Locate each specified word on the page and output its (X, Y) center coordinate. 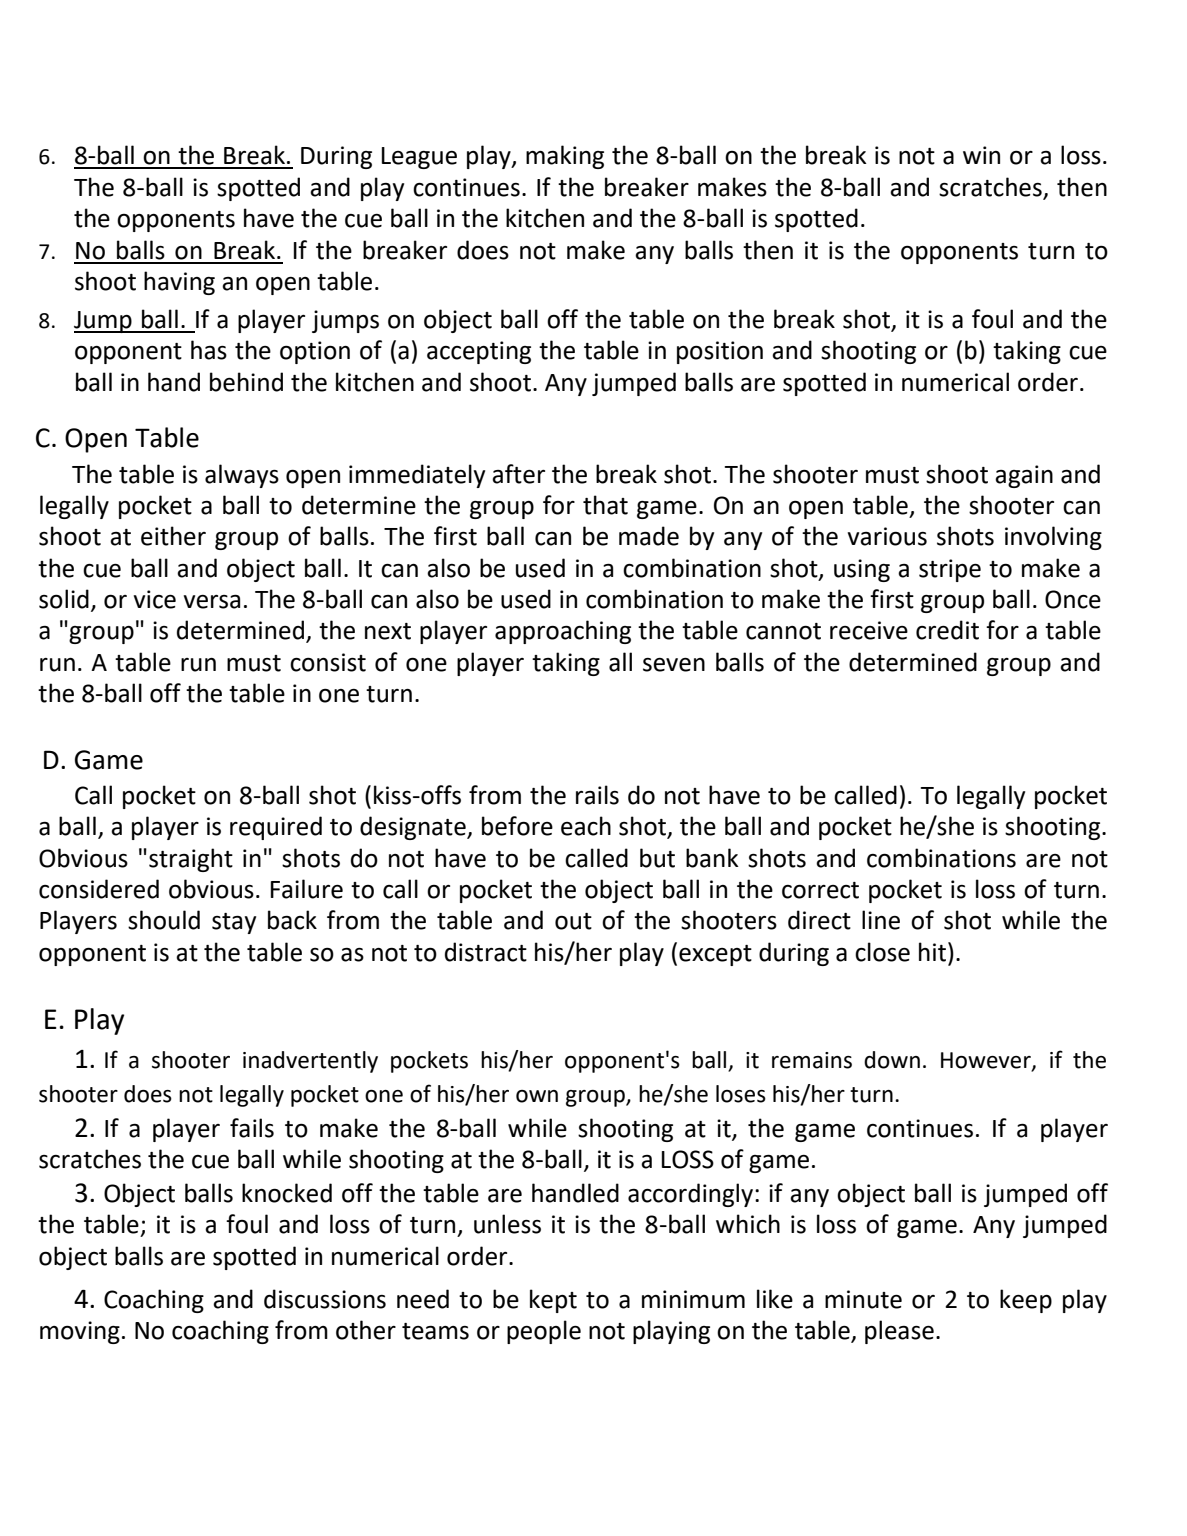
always (242, 476)
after (518, 474)
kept (553, 1301)
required (276, 828)
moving (80, 1332)
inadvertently (310, 1062)
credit (947, 630)
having (179, 283)
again (1024, 476)
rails (597, 795)
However (987, 1061)
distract (486, 952)
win (981, 155)
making (565, 157)
